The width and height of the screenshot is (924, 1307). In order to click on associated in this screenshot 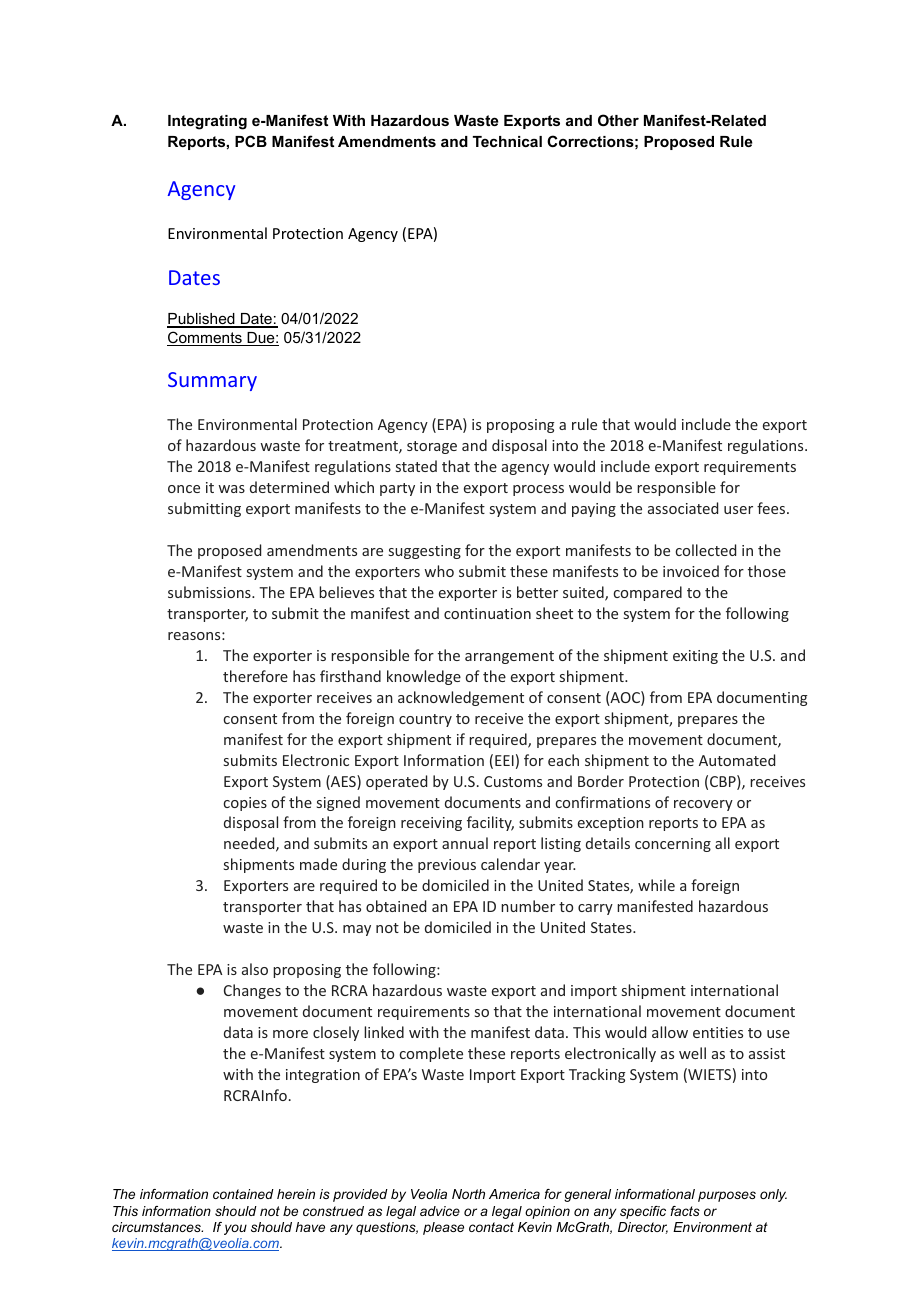, I will do `click(683, 508)`.
